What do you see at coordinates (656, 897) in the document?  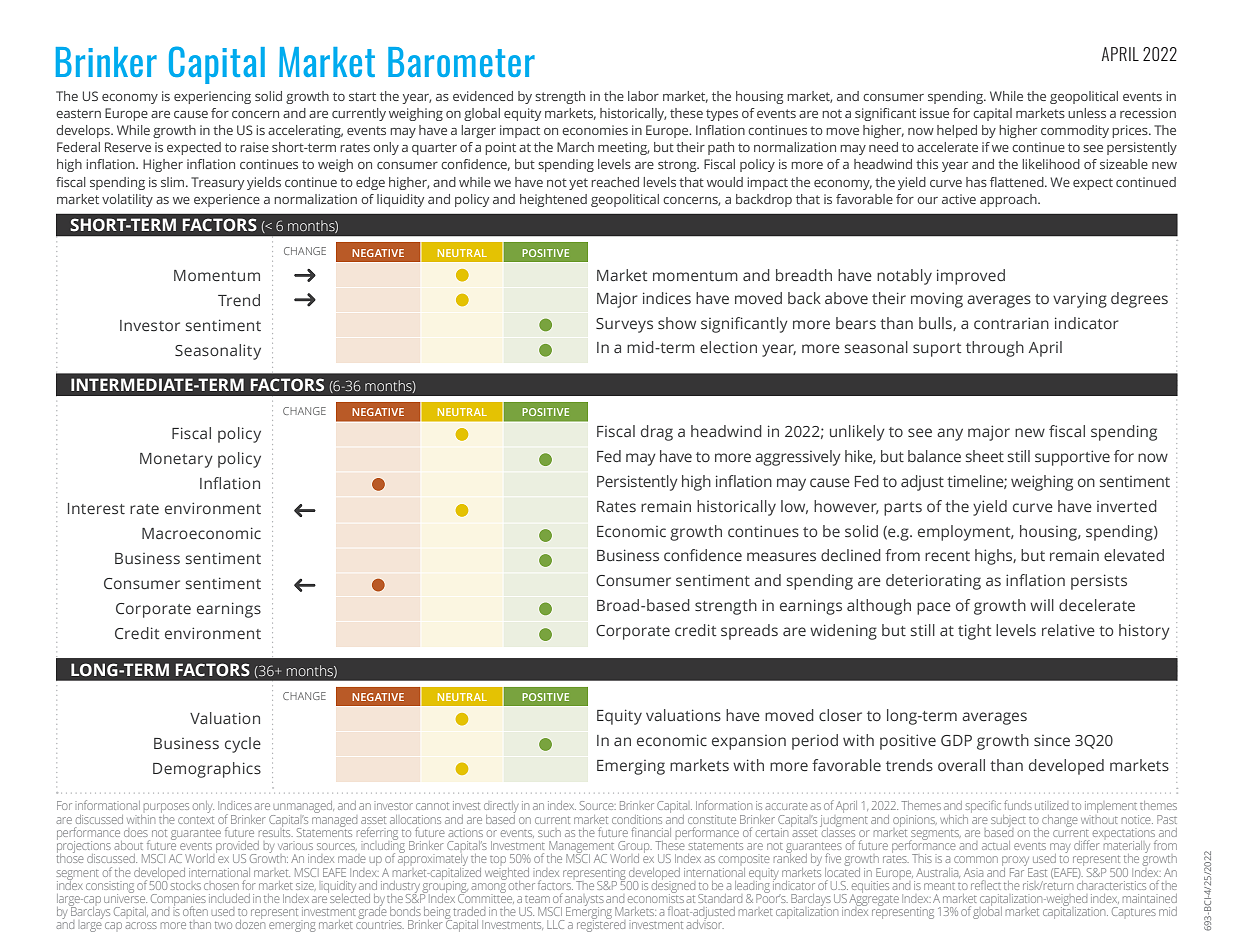 I see `economists` at bounding box center [656, 897].
